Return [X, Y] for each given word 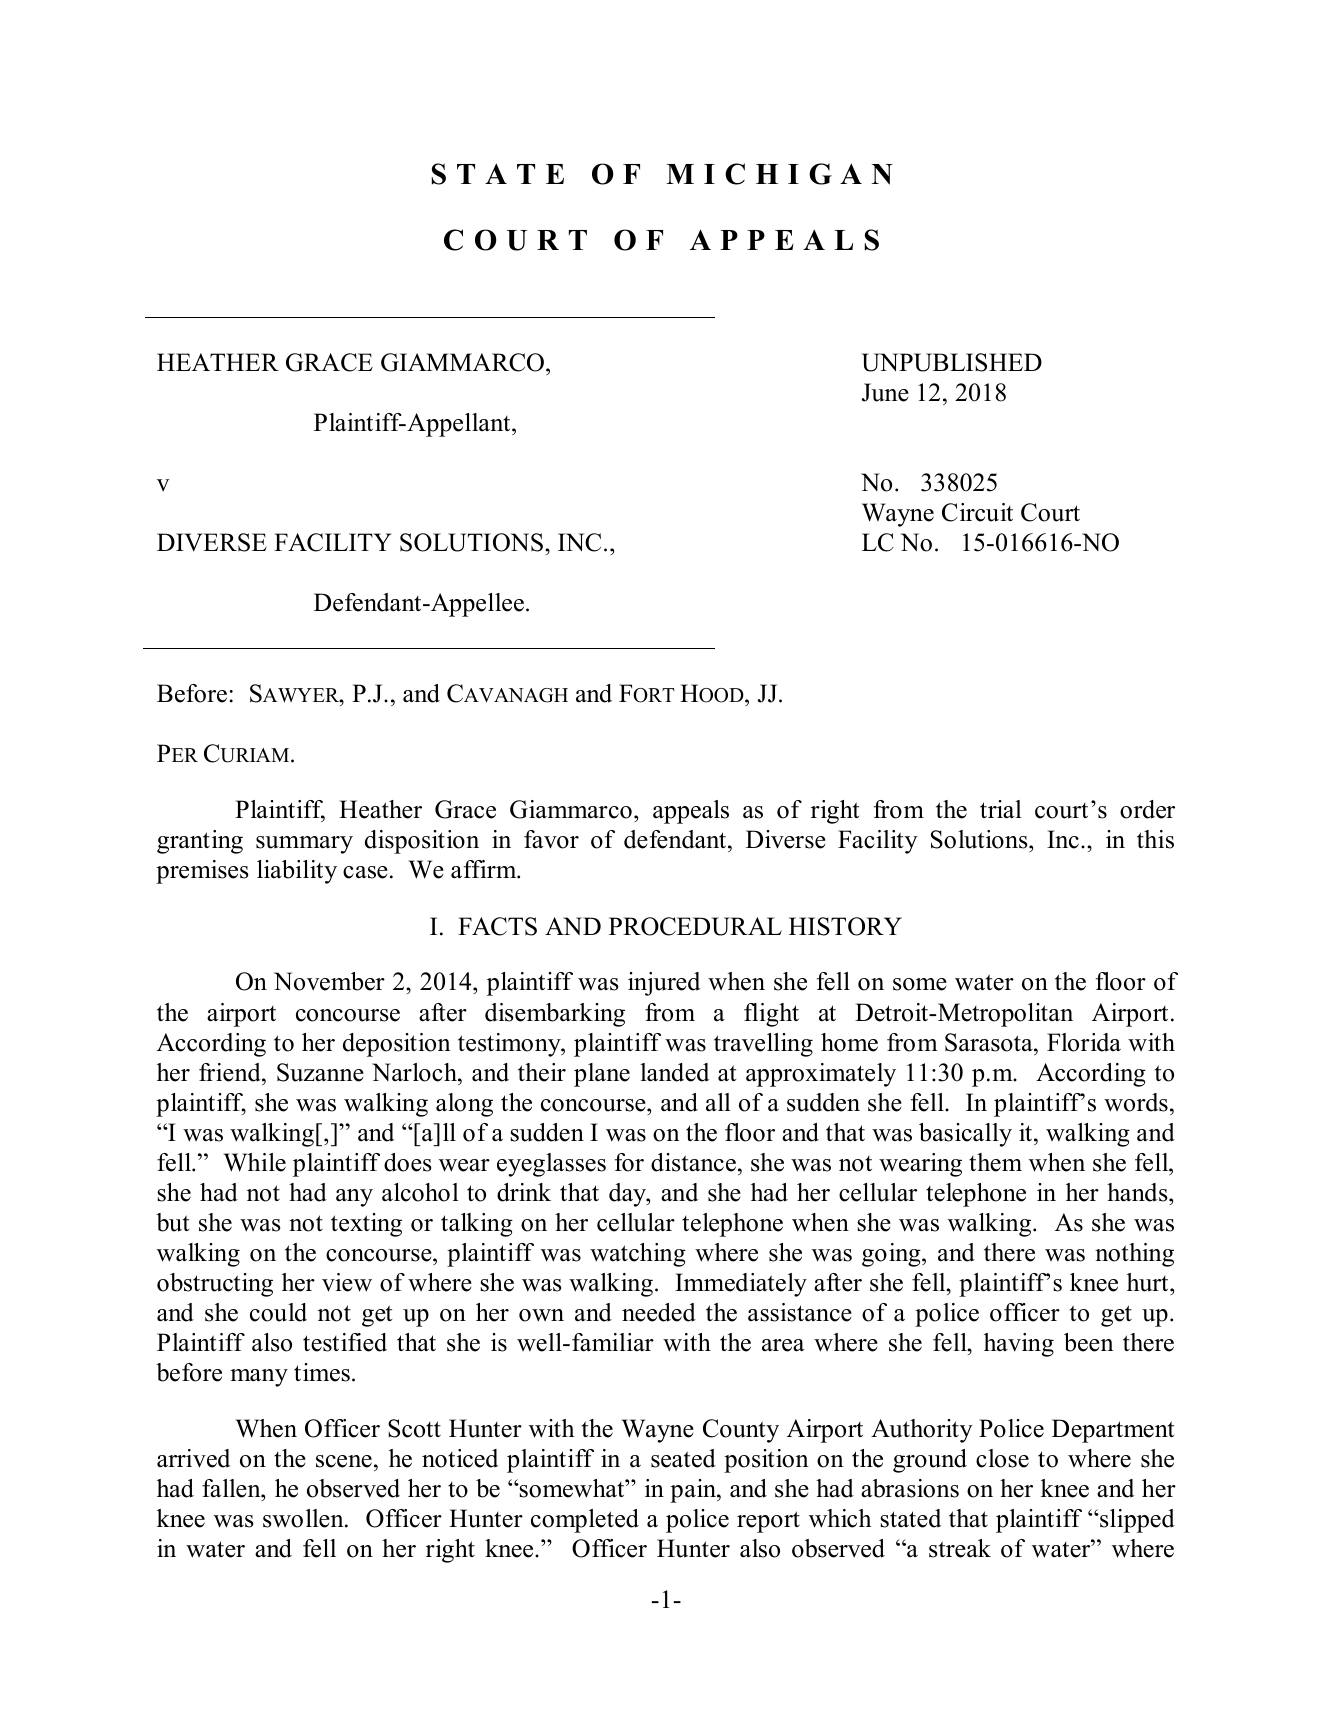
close [1002, 1458]
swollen [304, 1518]
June [885, 392]
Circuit [977, 512]
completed [585, 1521]
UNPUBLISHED [952, 362]
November [329, 981]
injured [664, 984]
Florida [1084, 1042]
